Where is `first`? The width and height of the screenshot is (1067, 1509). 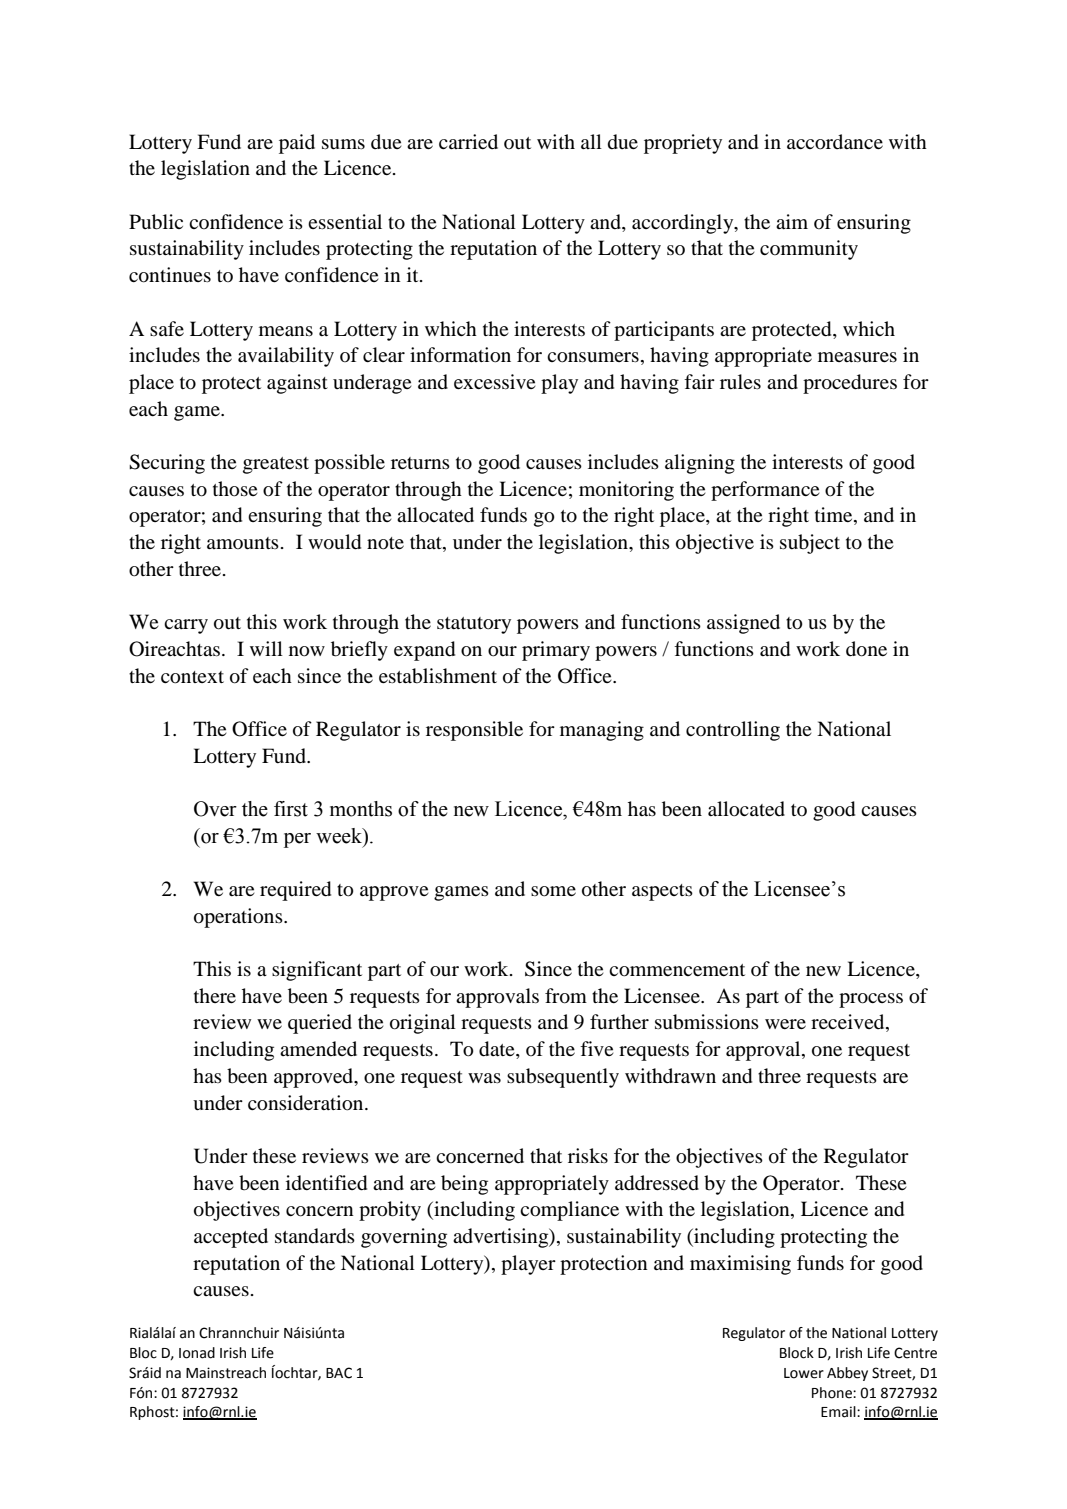
first is located at coordinates (291, 809).
